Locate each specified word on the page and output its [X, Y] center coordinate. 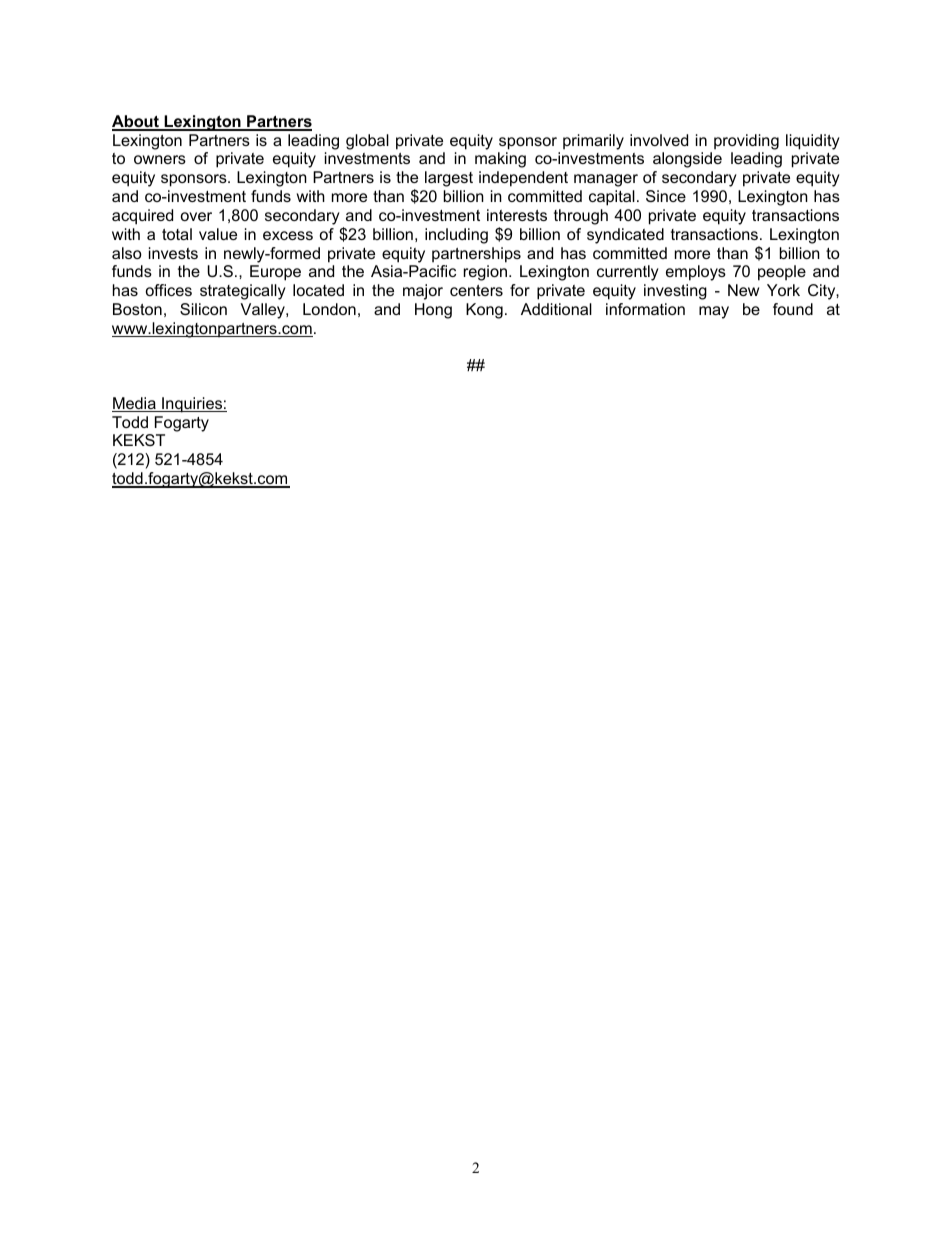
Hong [433, 311]
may [714, 312]
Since [666, 196]
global [367, 142]
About [136, 122]
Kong [484, 311]
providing [746, 142]
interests [517, 215]
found [793, 309]
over [196, 216]
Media [135, 404]
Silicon [203, 309]
